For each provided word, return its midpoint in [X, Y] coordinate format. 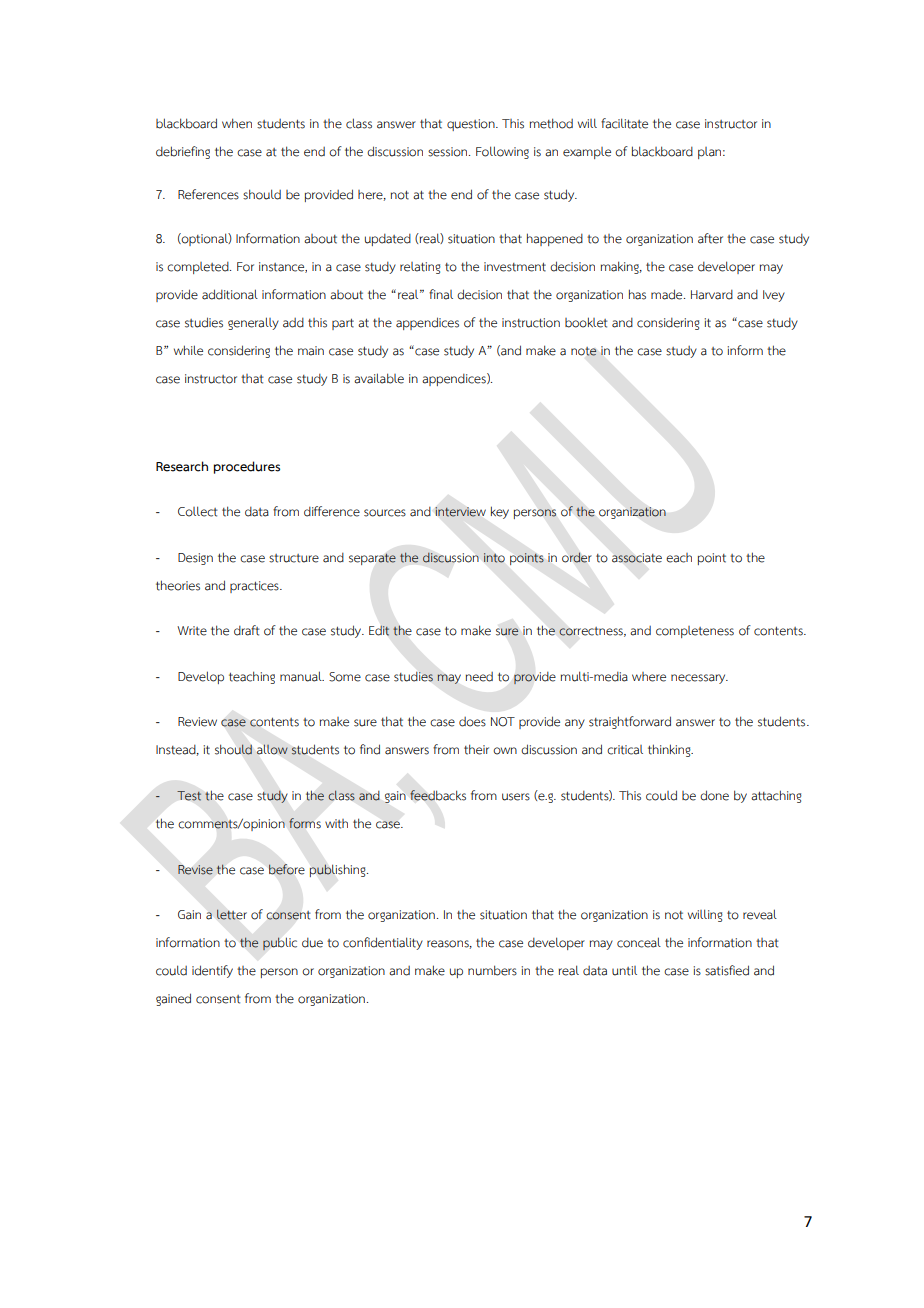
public [280, 944]
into [494, 558]
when [237, 123]
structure [294, 558]
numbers [492, 970]
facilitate [624, 123]
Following [502, 152]
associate [637, 558]
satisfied [727, 970]
